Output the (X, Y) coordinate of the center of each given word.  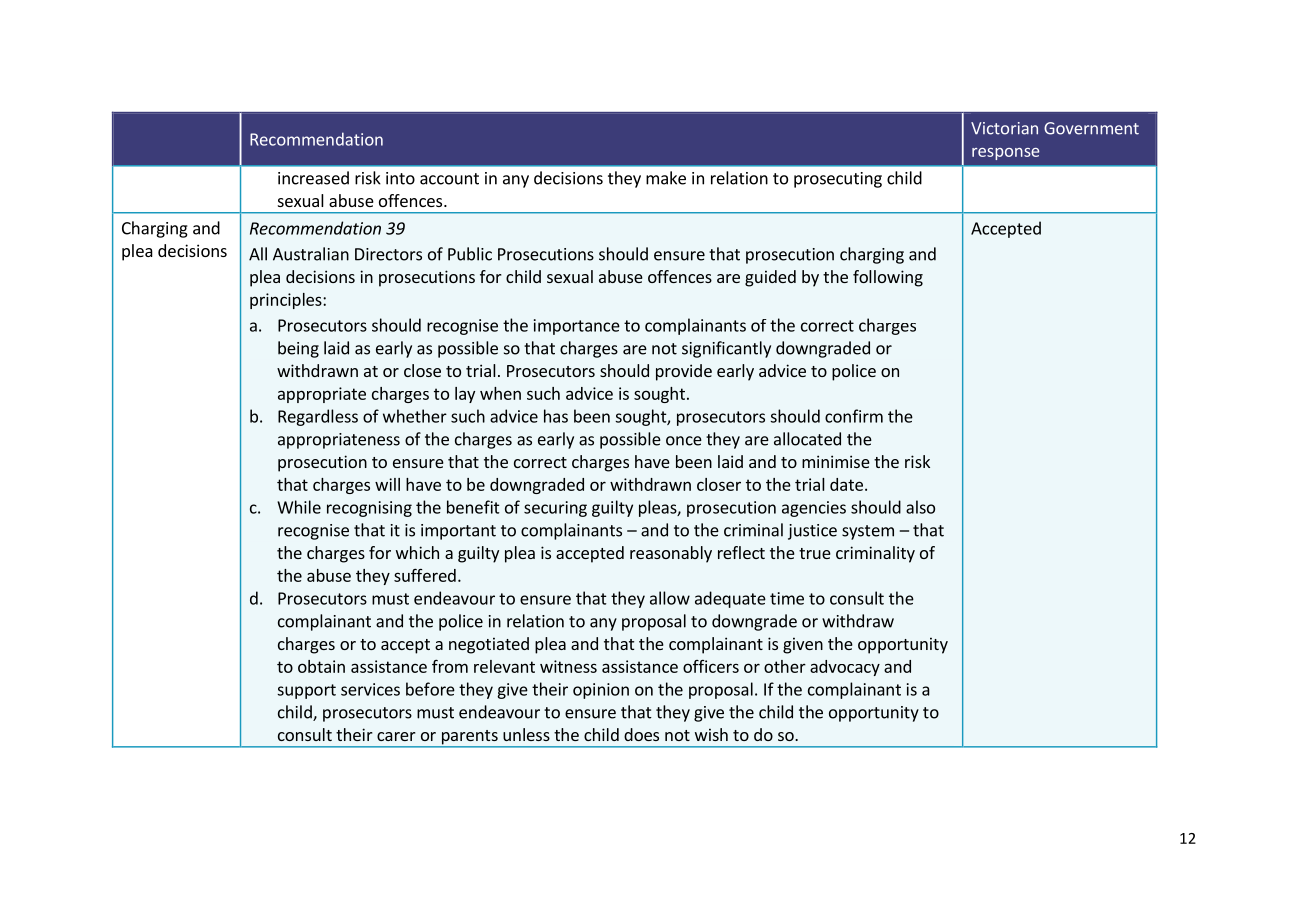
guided (770, 278)
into (400, 178)
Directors (388, 254)
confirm (854, 416)
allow (670, 598)
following (888, 278)
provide (684, 372)
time (787, 598)
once (684, 441)
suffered (425, 575)
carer (396, 736)
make (666, 178)
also (920, 507)
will (387, 484)
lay (465, 395)
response (1005, 154)
